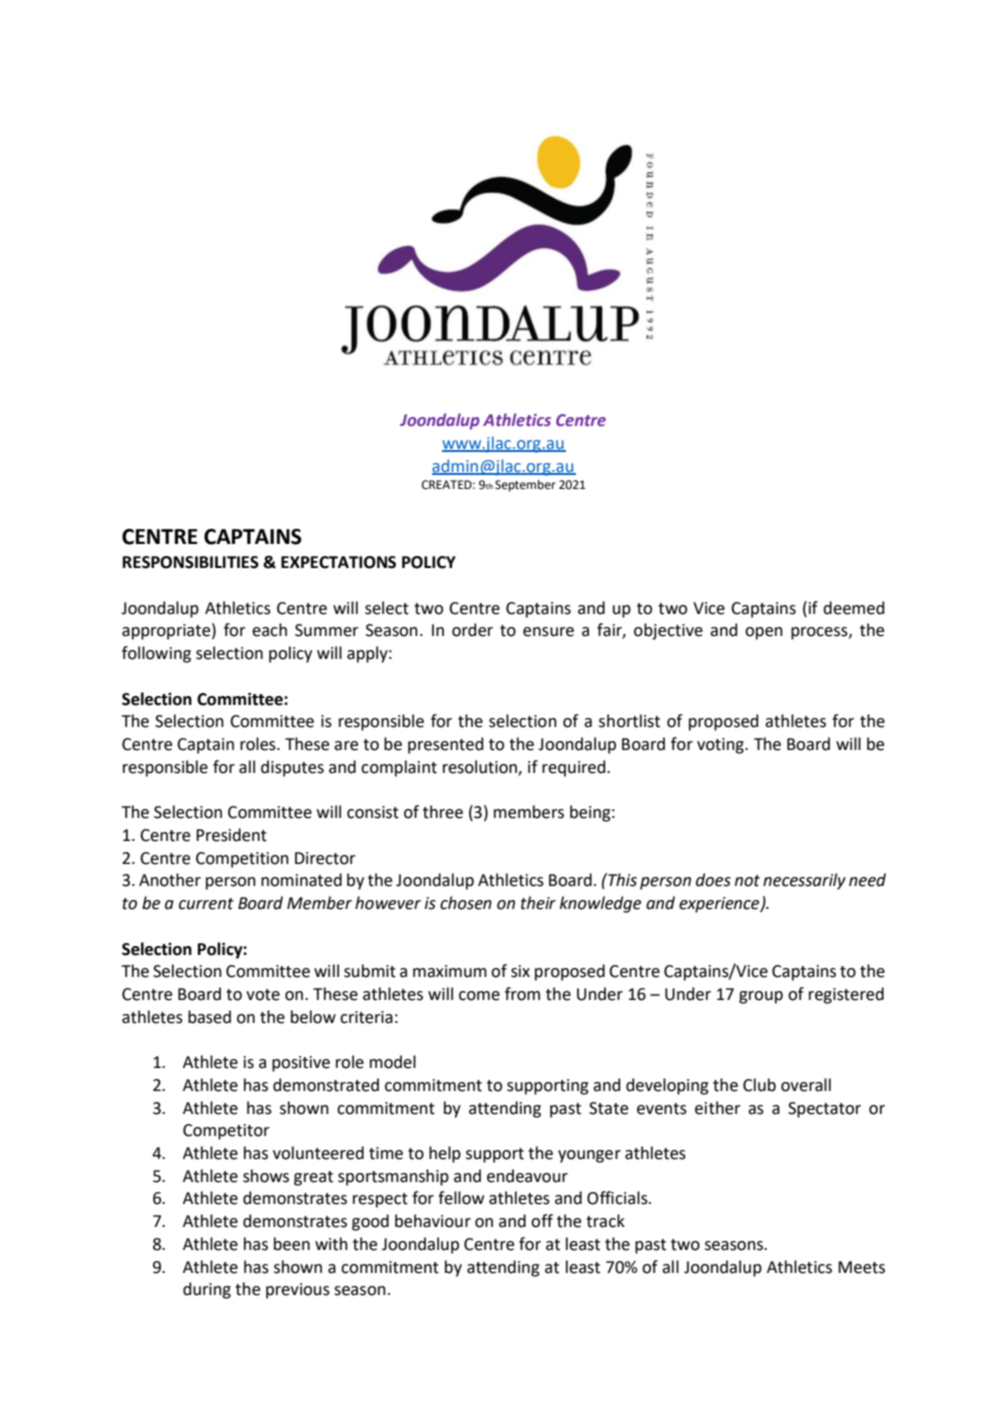 The width and height of the page is (1007, 1424). I want to click on deemed, so click(853, 608).
